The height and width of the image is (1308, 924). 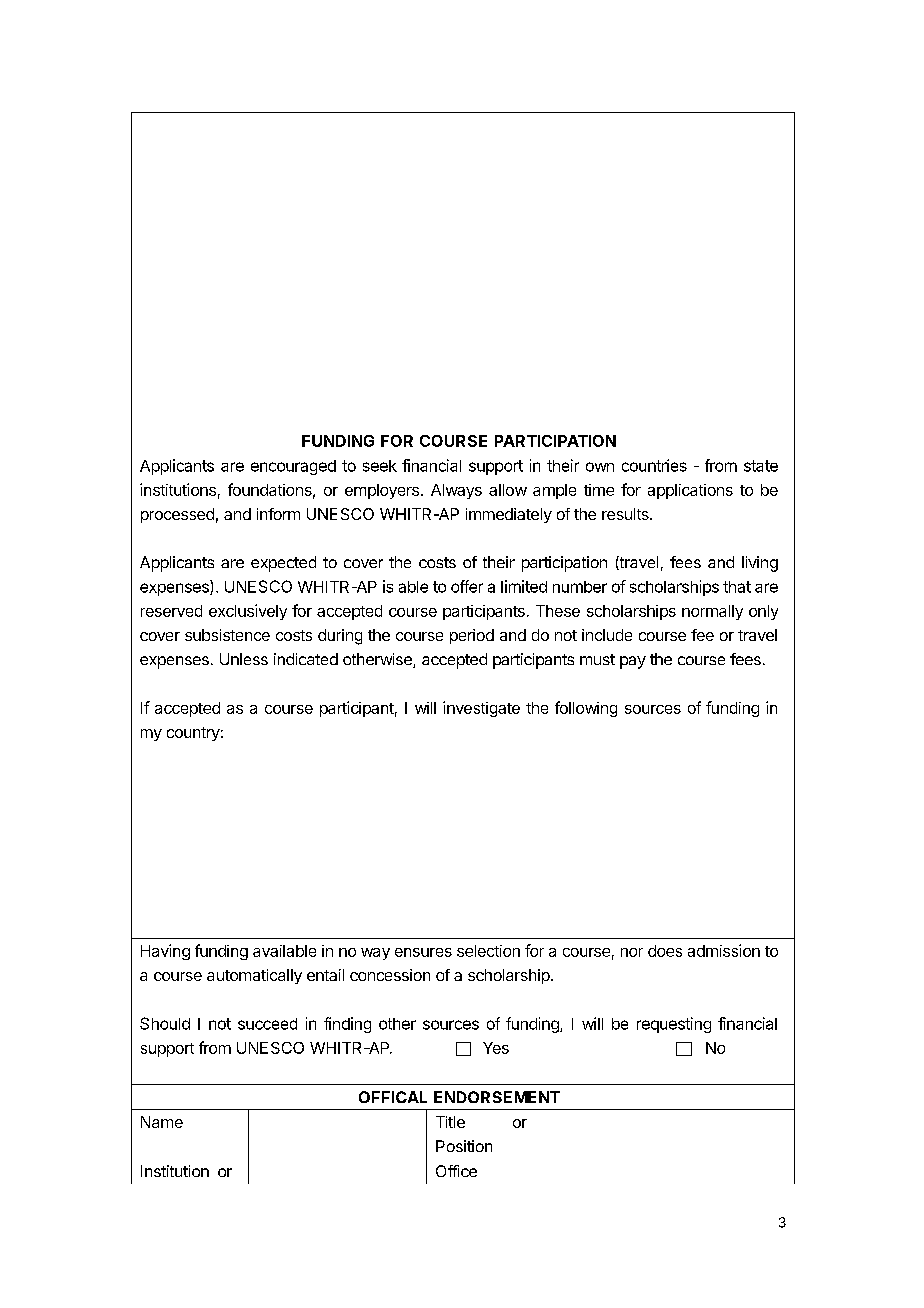 What do you see at coordinates (456, 491) in the image?
I see `Always` at bounding box center [456, 491].
